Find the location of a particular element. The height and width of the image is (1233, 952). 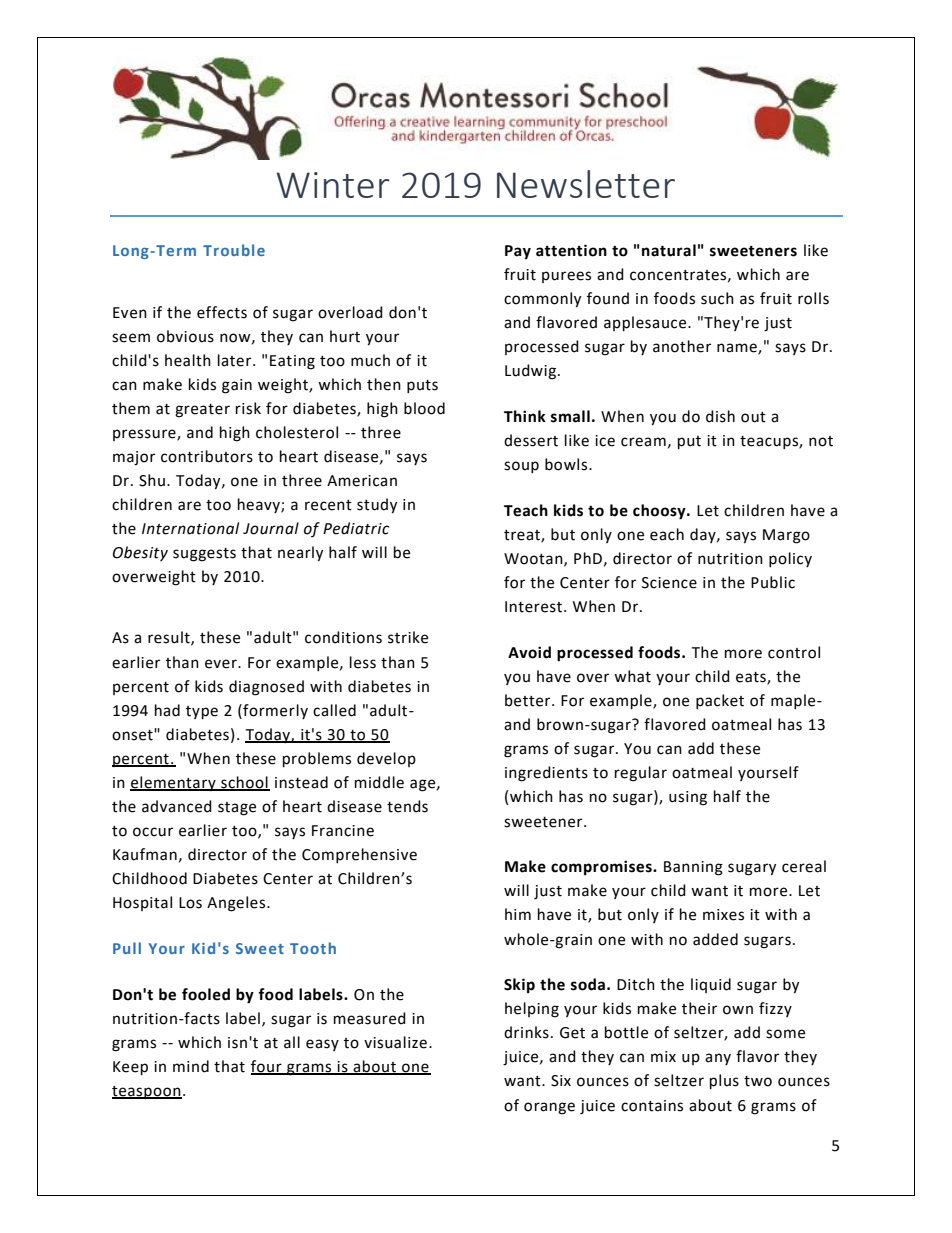

mind is located at coordinates (191, 1066).
